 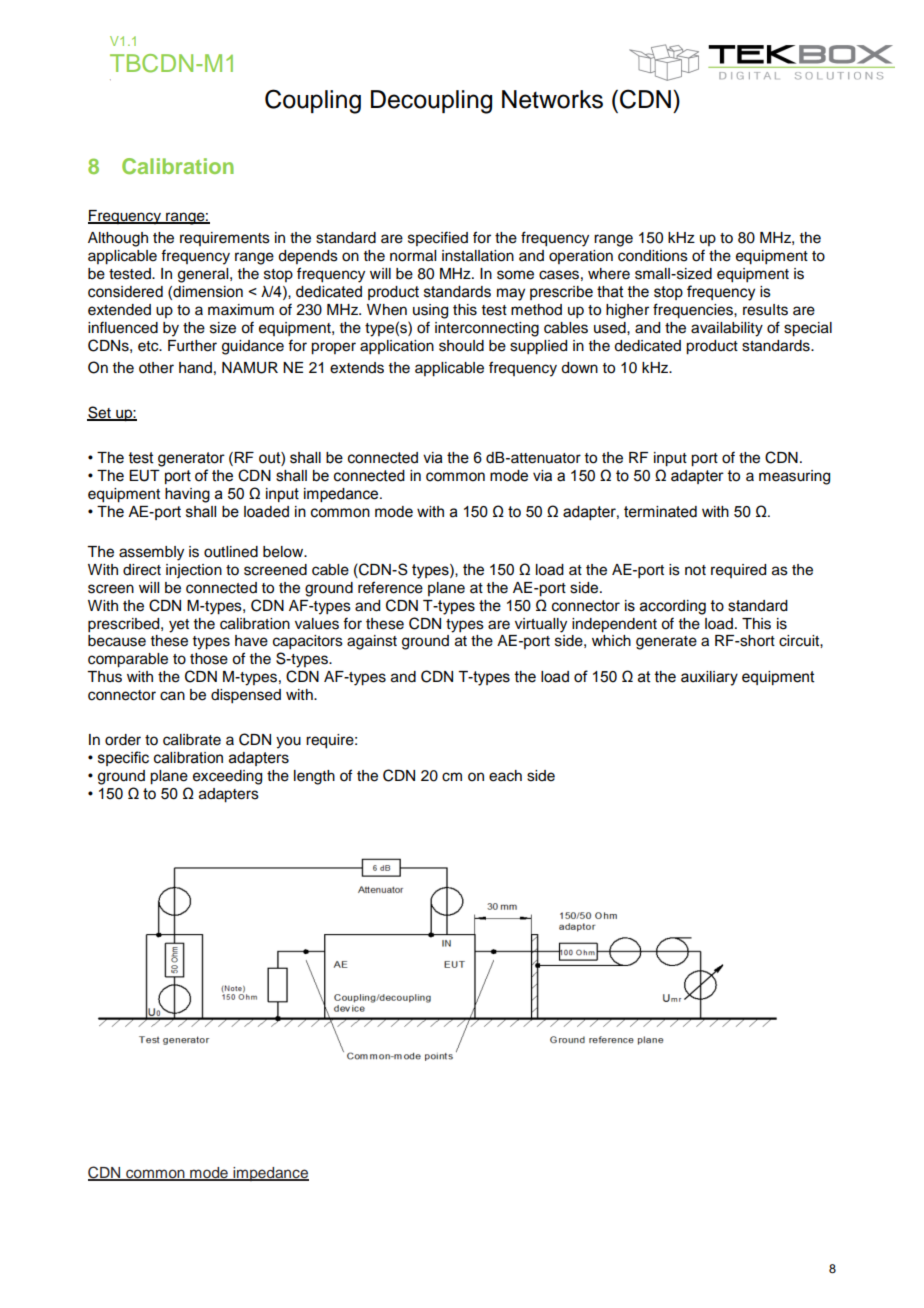 What do you see at coordinates (552, 99) in the page?
I see `Networks` at bounding box center [552, 99].
